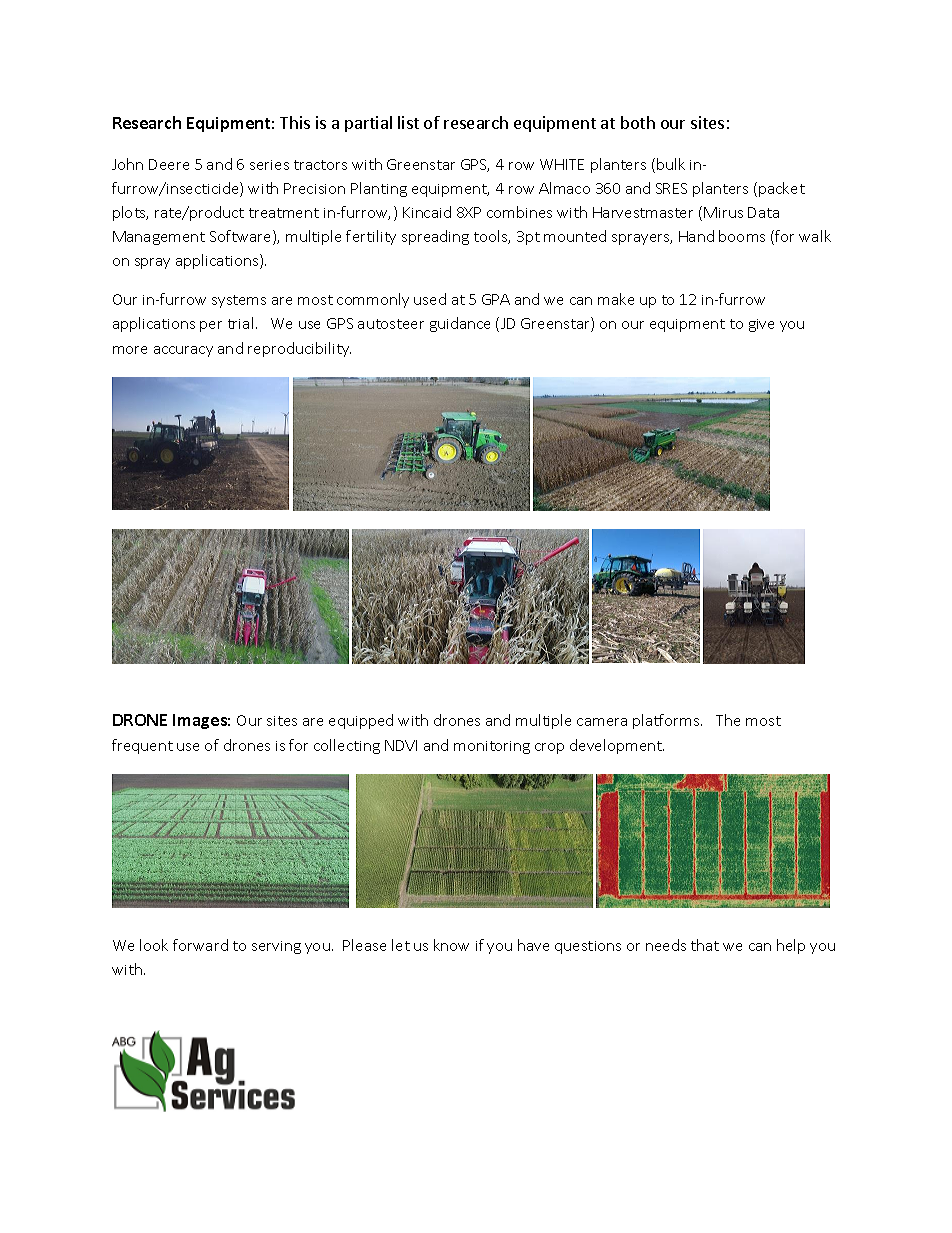  I want to click on forward, so click(200, 945).
